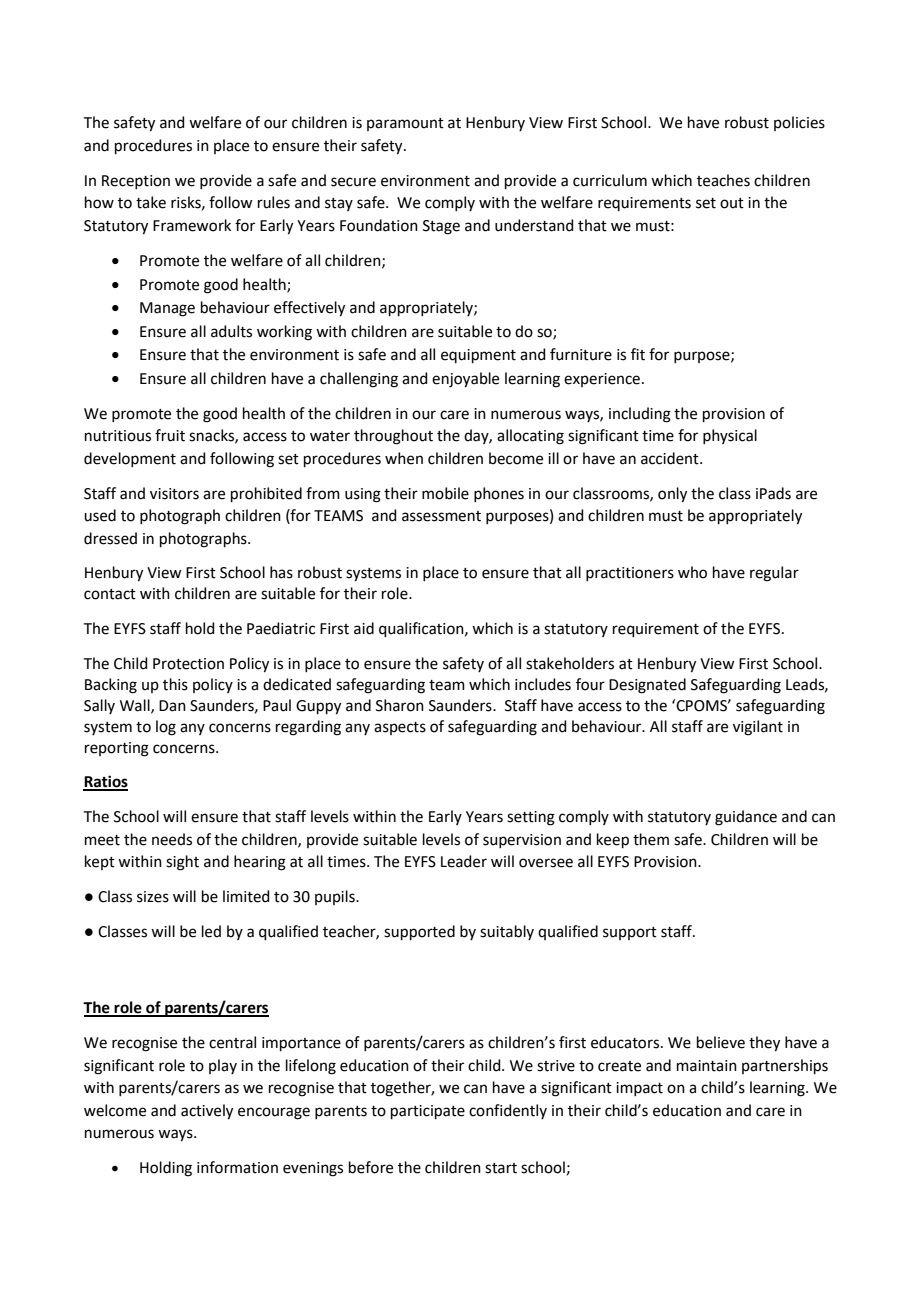  I want to click on Reception, so click(136, 182).
